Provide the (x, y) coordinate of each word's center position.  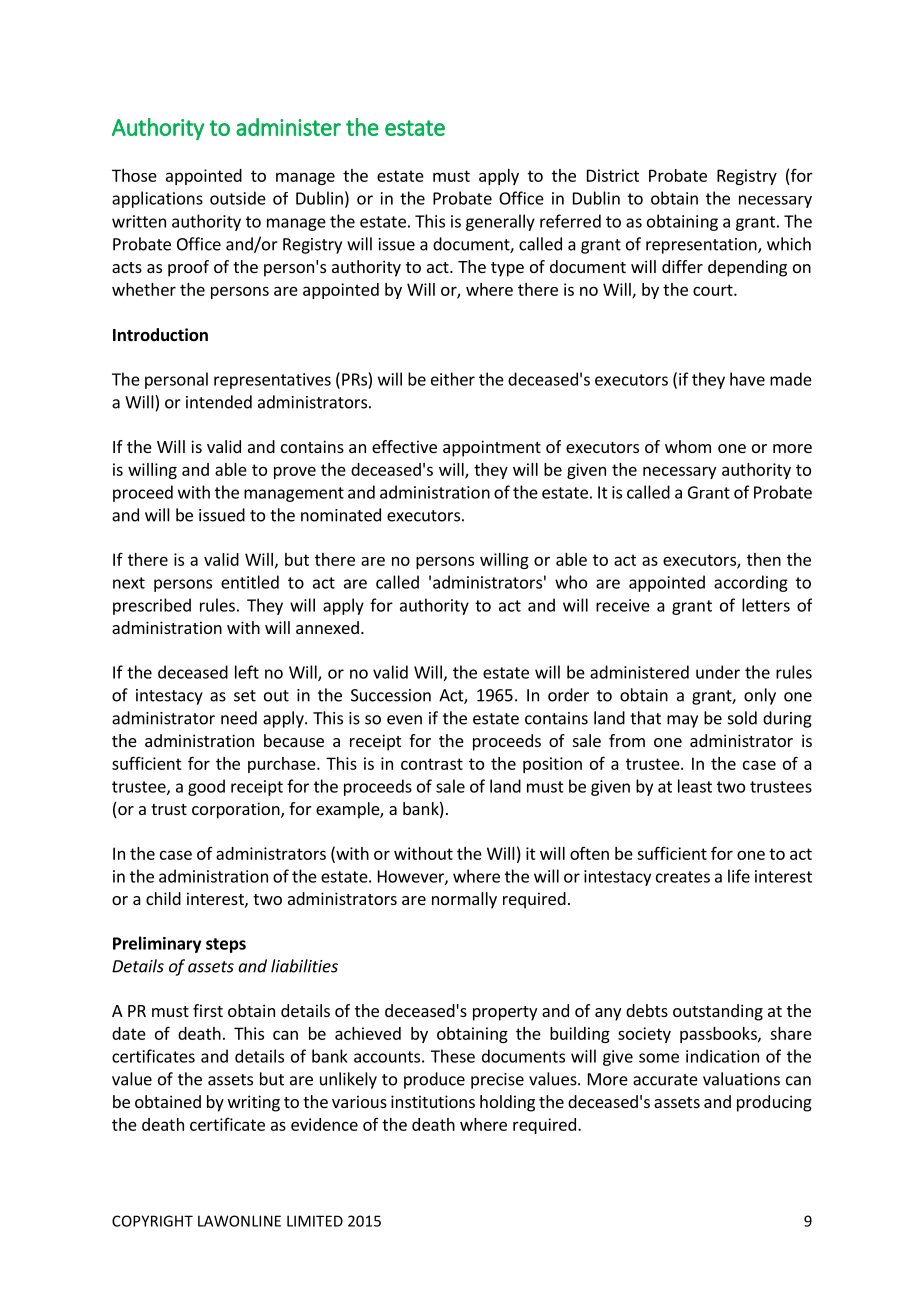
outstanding (718, 1012)
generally (500, 222)
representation (702, 246)
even (404, 720)
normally (464, 900)
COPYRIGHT (152, 1221)
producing (774, 1103)
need (239, 718)
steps (226, 945)
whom (688, 446)
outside (238, 198)
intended (219, 402)
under (718, 672)
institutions (433, 1101)
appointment (492, 448)
